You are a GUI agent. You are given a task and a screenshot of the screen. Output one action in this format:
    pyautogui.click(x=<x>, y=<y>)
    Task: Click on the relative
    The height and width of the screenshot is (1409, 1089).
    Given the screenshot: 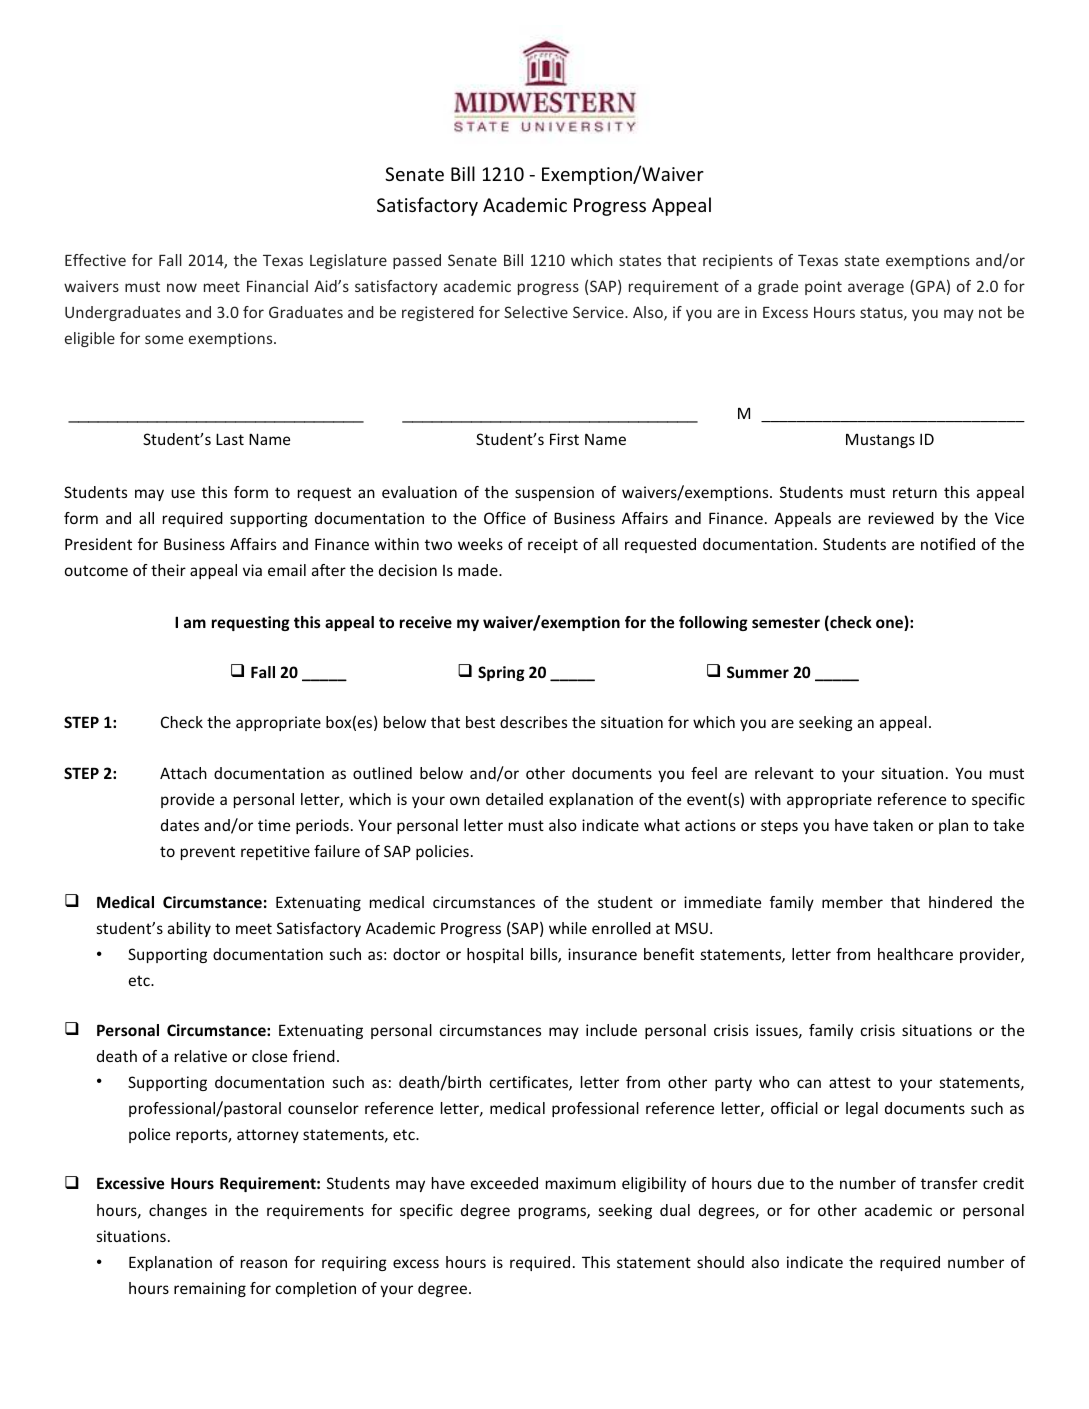 What is the action you would take?
    pyautogui.click(x=201, y=1056)
